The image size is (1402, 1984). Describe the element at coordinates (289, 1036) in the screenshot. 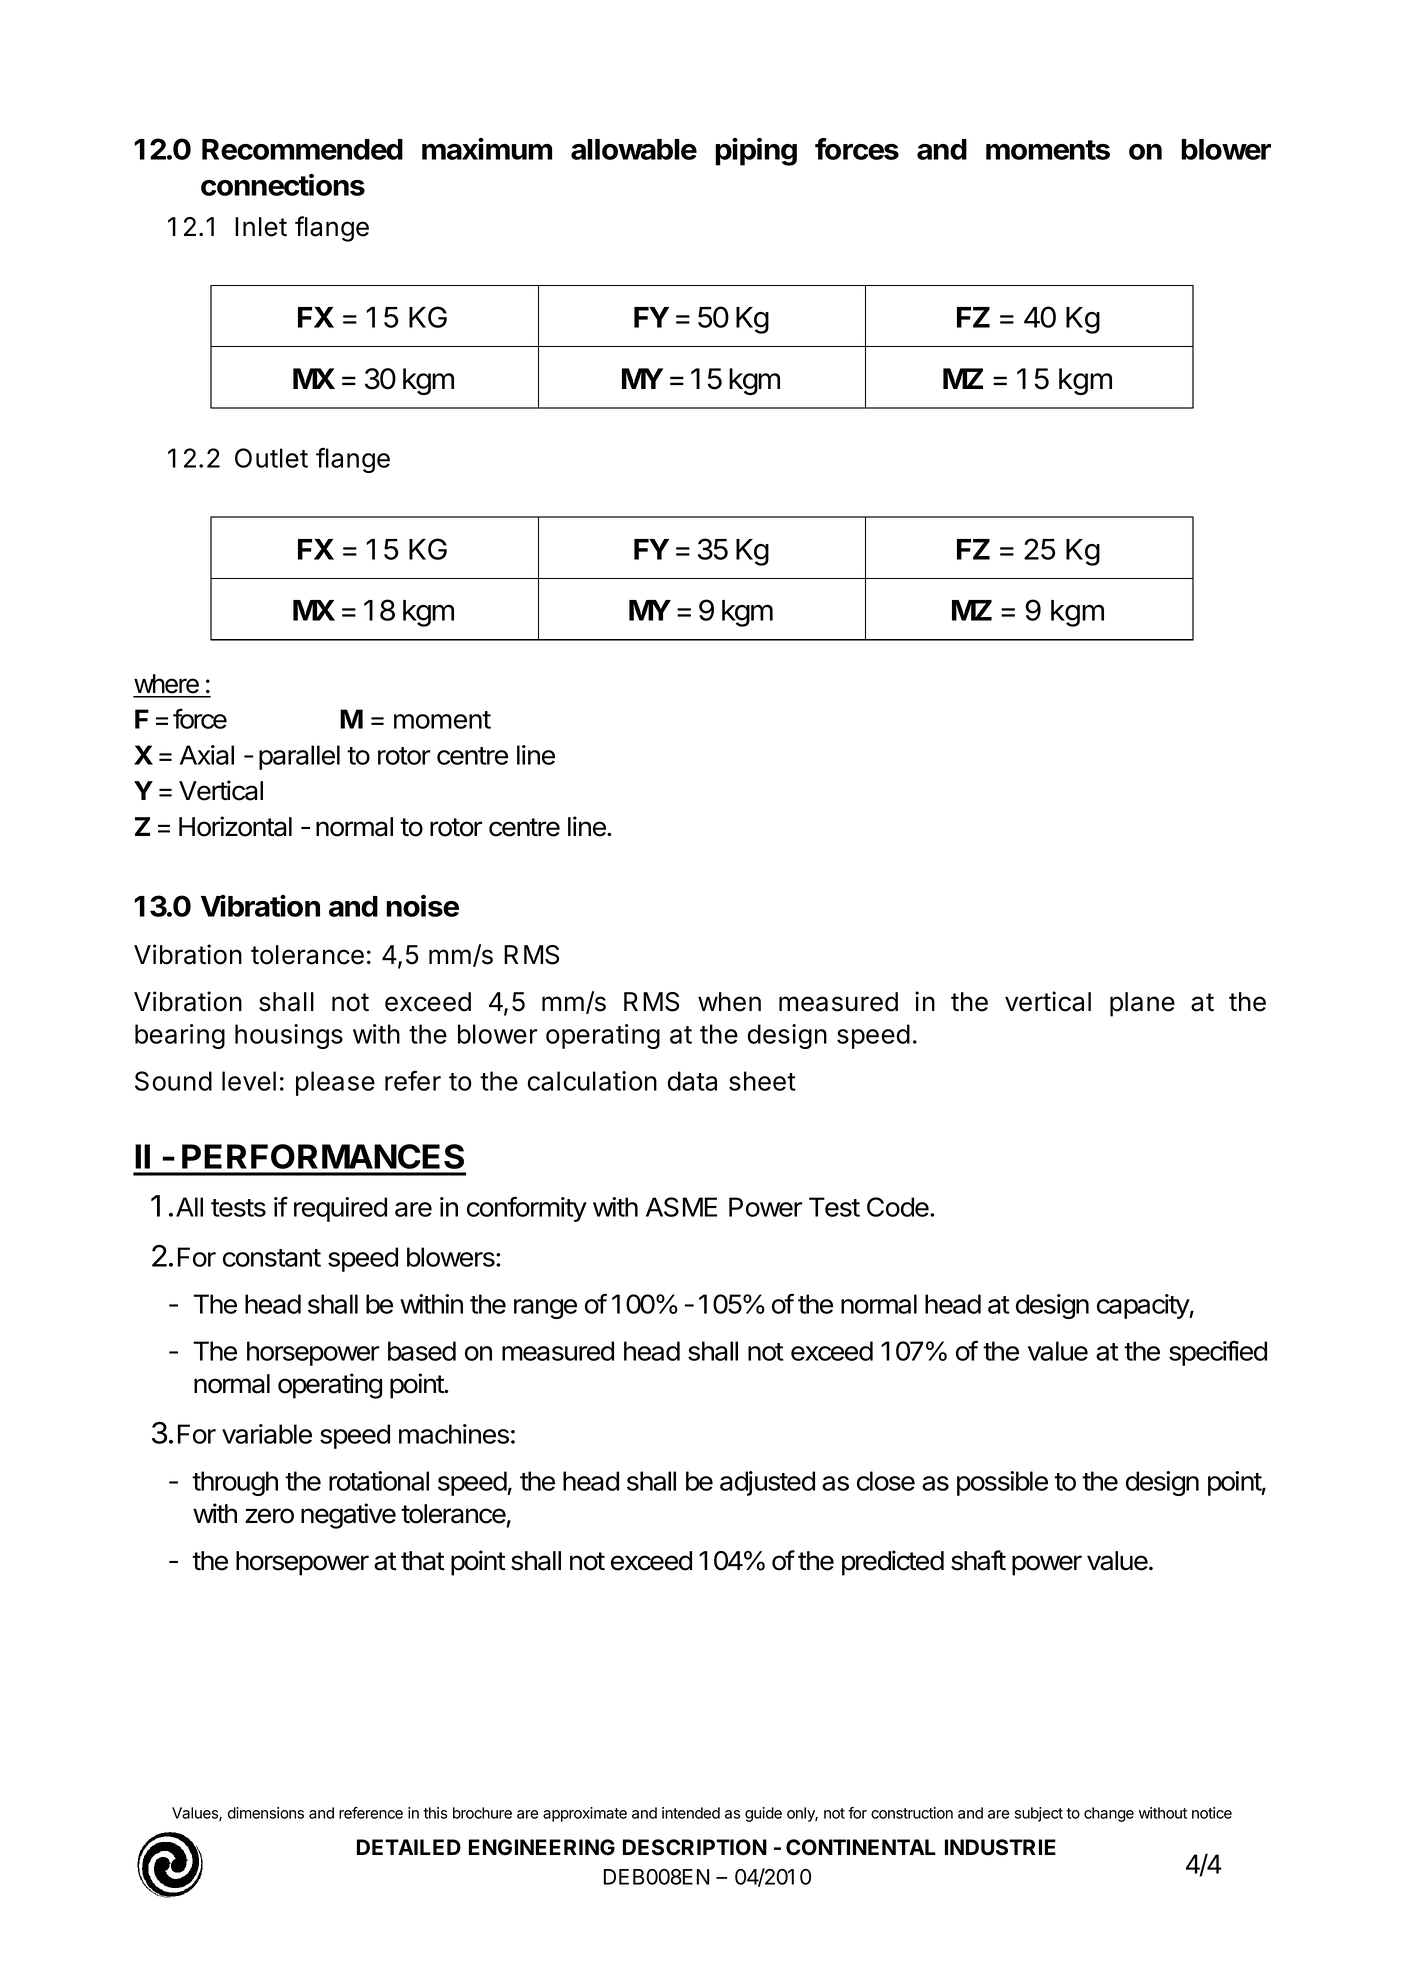

I see `housings` at that location.
